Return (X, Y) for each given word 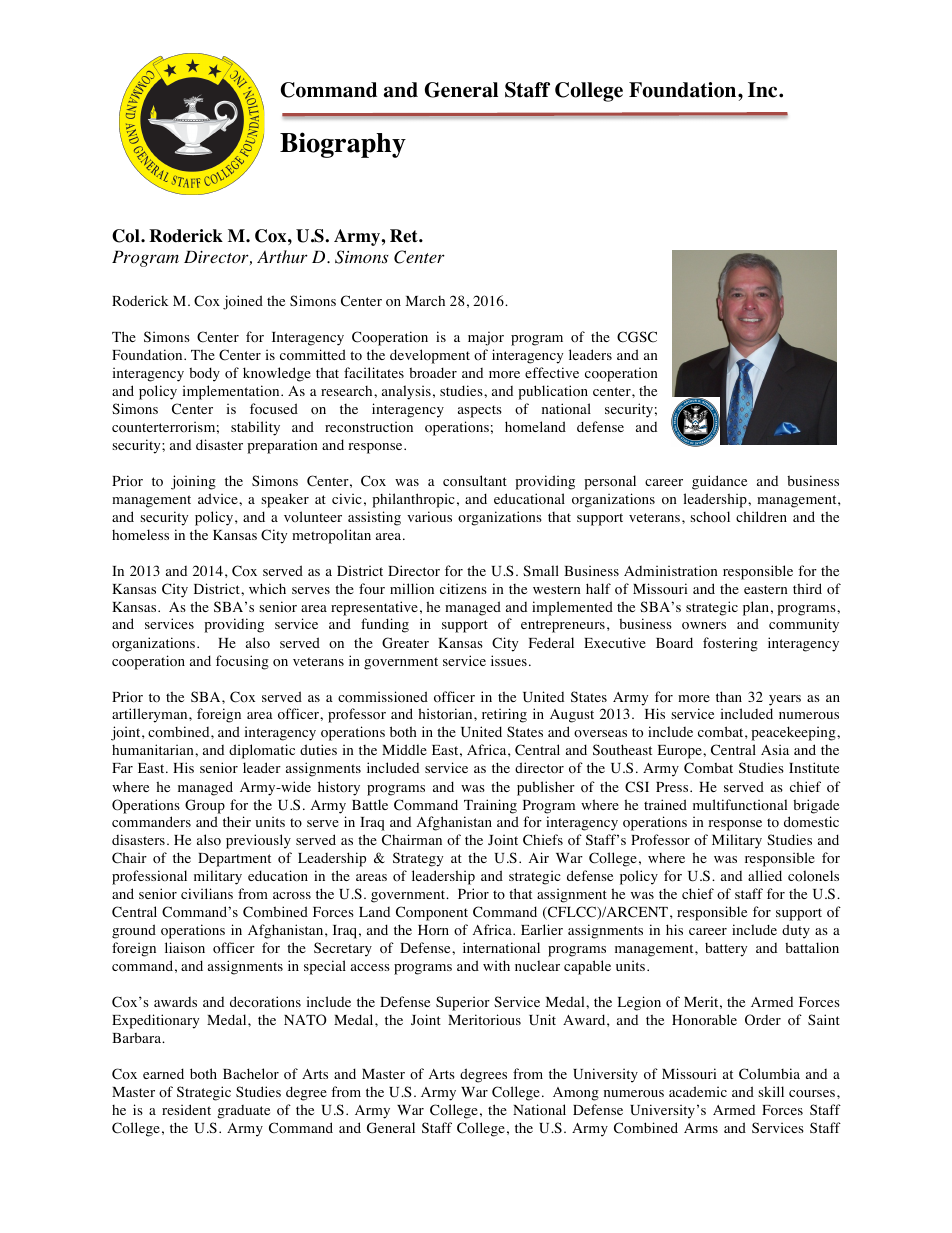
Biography (343, 145)
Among (576, 1094)
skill (771, 1091)
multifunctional (740, 804)
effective (552, 372)
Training (490, 806)
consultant (475, 481)
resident (186, 1109)
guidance (719, 482)
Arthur (282, 256)
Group (205, 806)
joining (193, 482)
